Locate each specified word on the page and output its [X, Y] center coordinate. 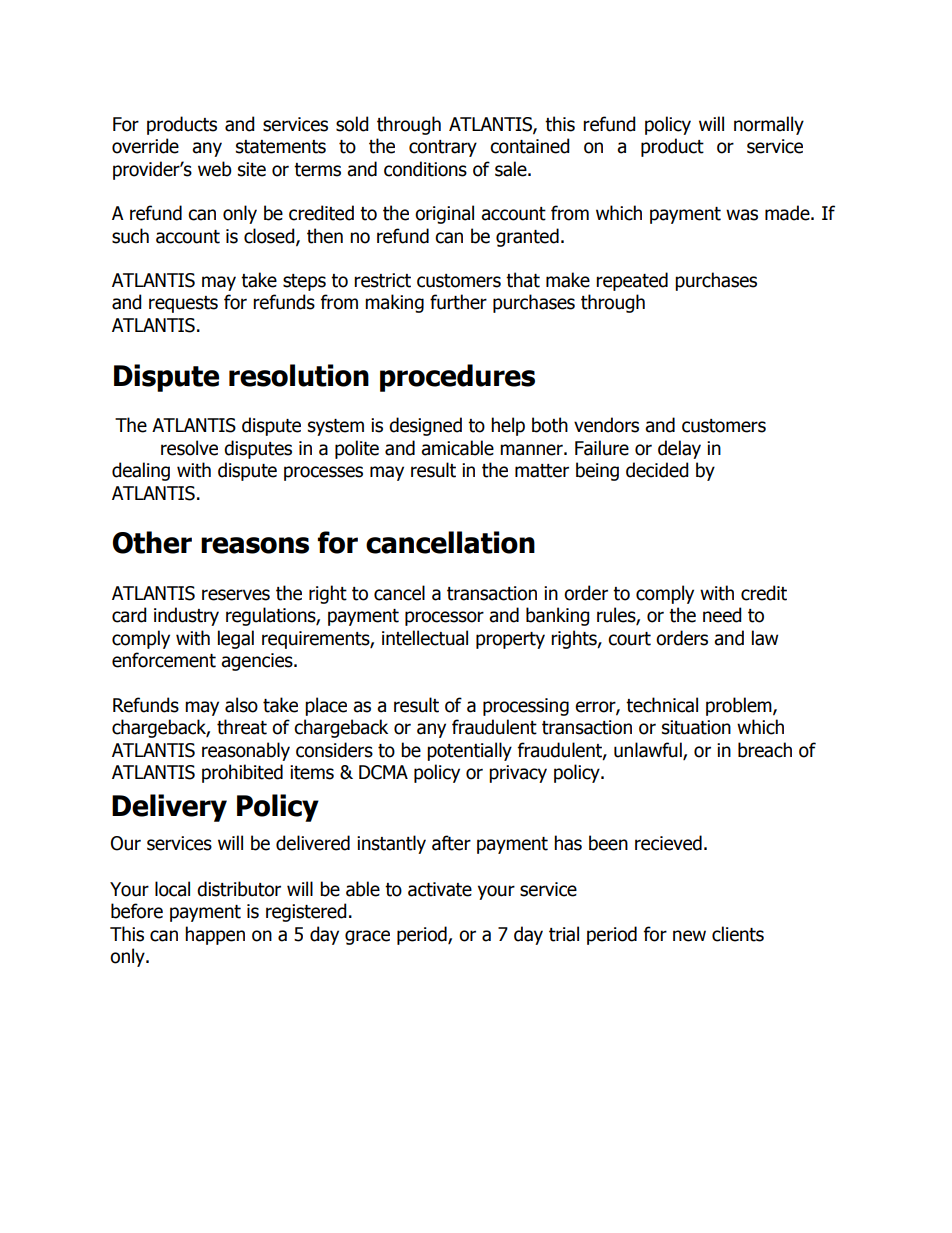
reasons [255, 545]
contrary [443, 148]
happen [215, 935]
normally [769, 125]
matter [542, 471]
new [689, 936]
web [215, 169]
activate [440, 889]
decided [657, 470]
